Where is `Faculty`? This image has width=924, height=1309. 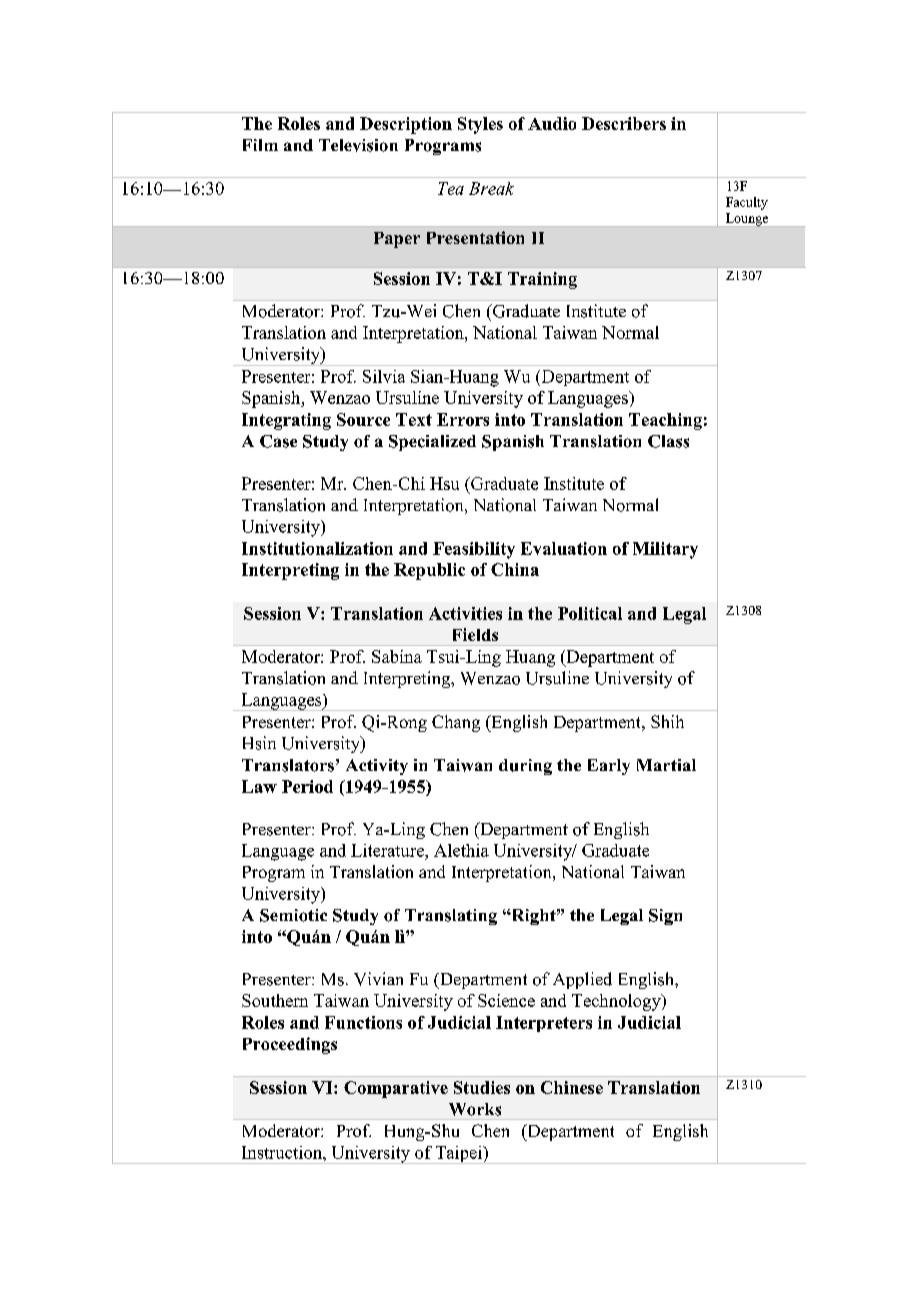
Faculty is located at coordinates (747, 203).
